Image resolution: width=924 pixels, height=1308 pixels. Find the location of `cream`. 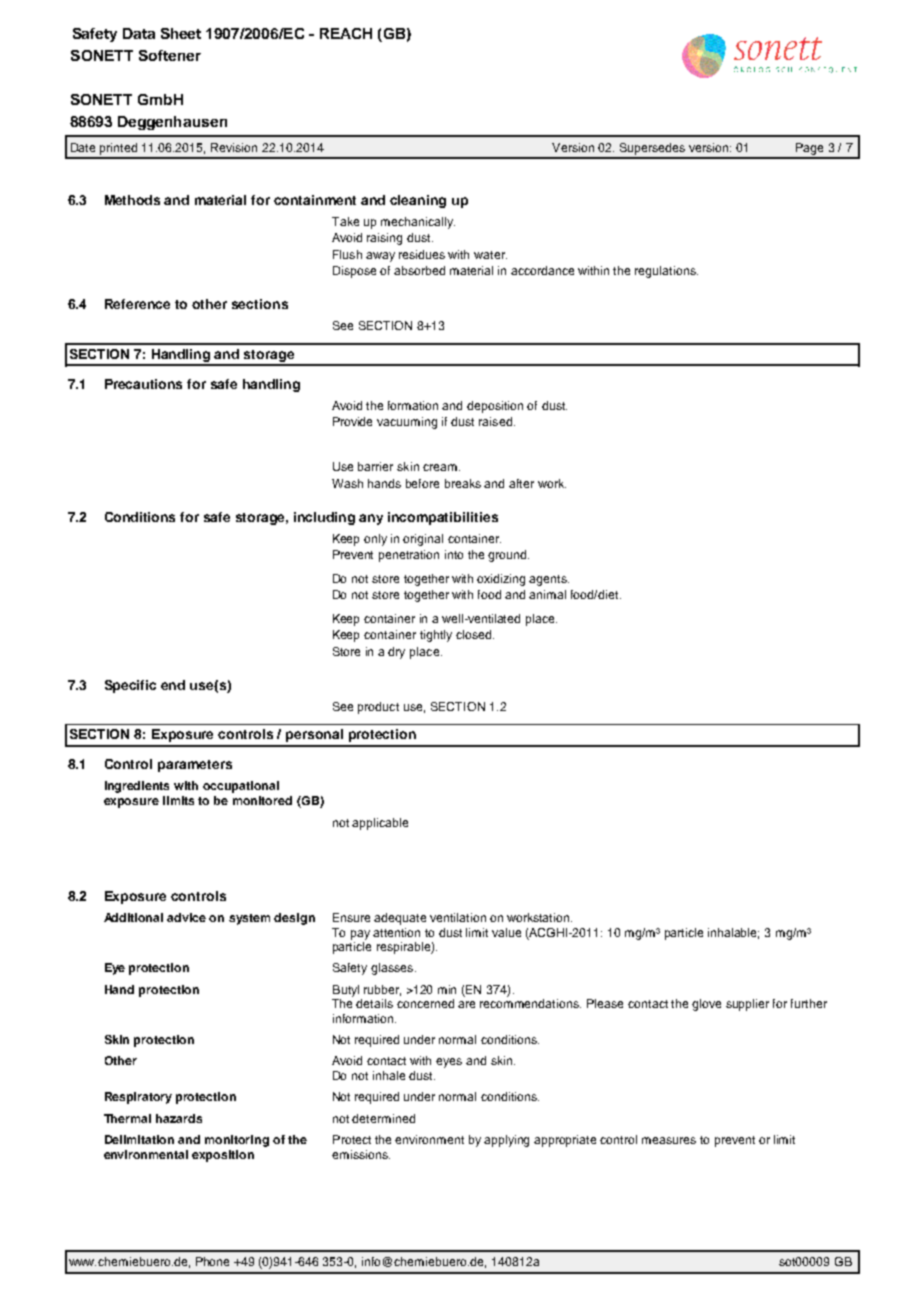

cream is located at coordinates (440, 467).
